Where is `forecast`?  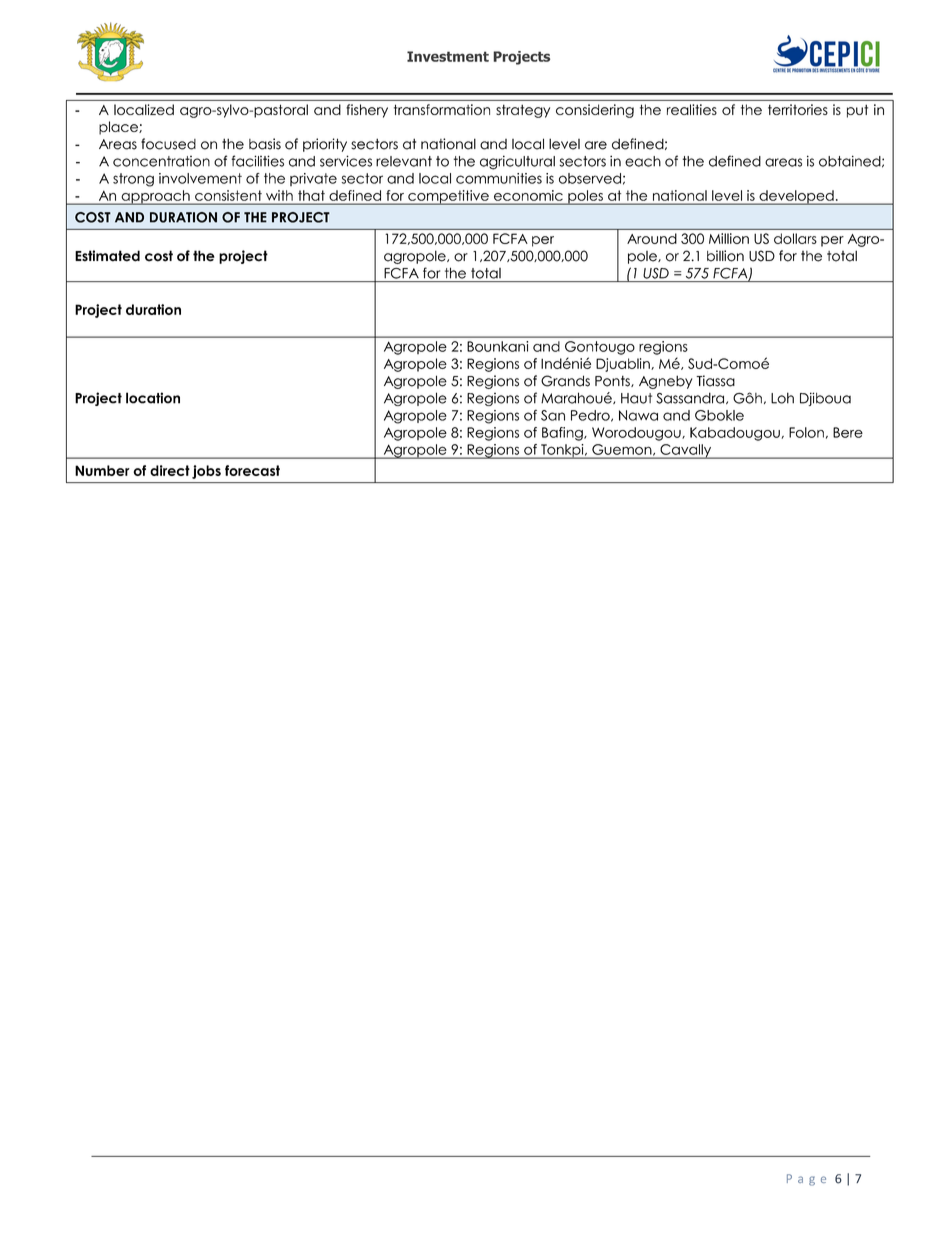 forecast is located at coordinates (252, 470).
